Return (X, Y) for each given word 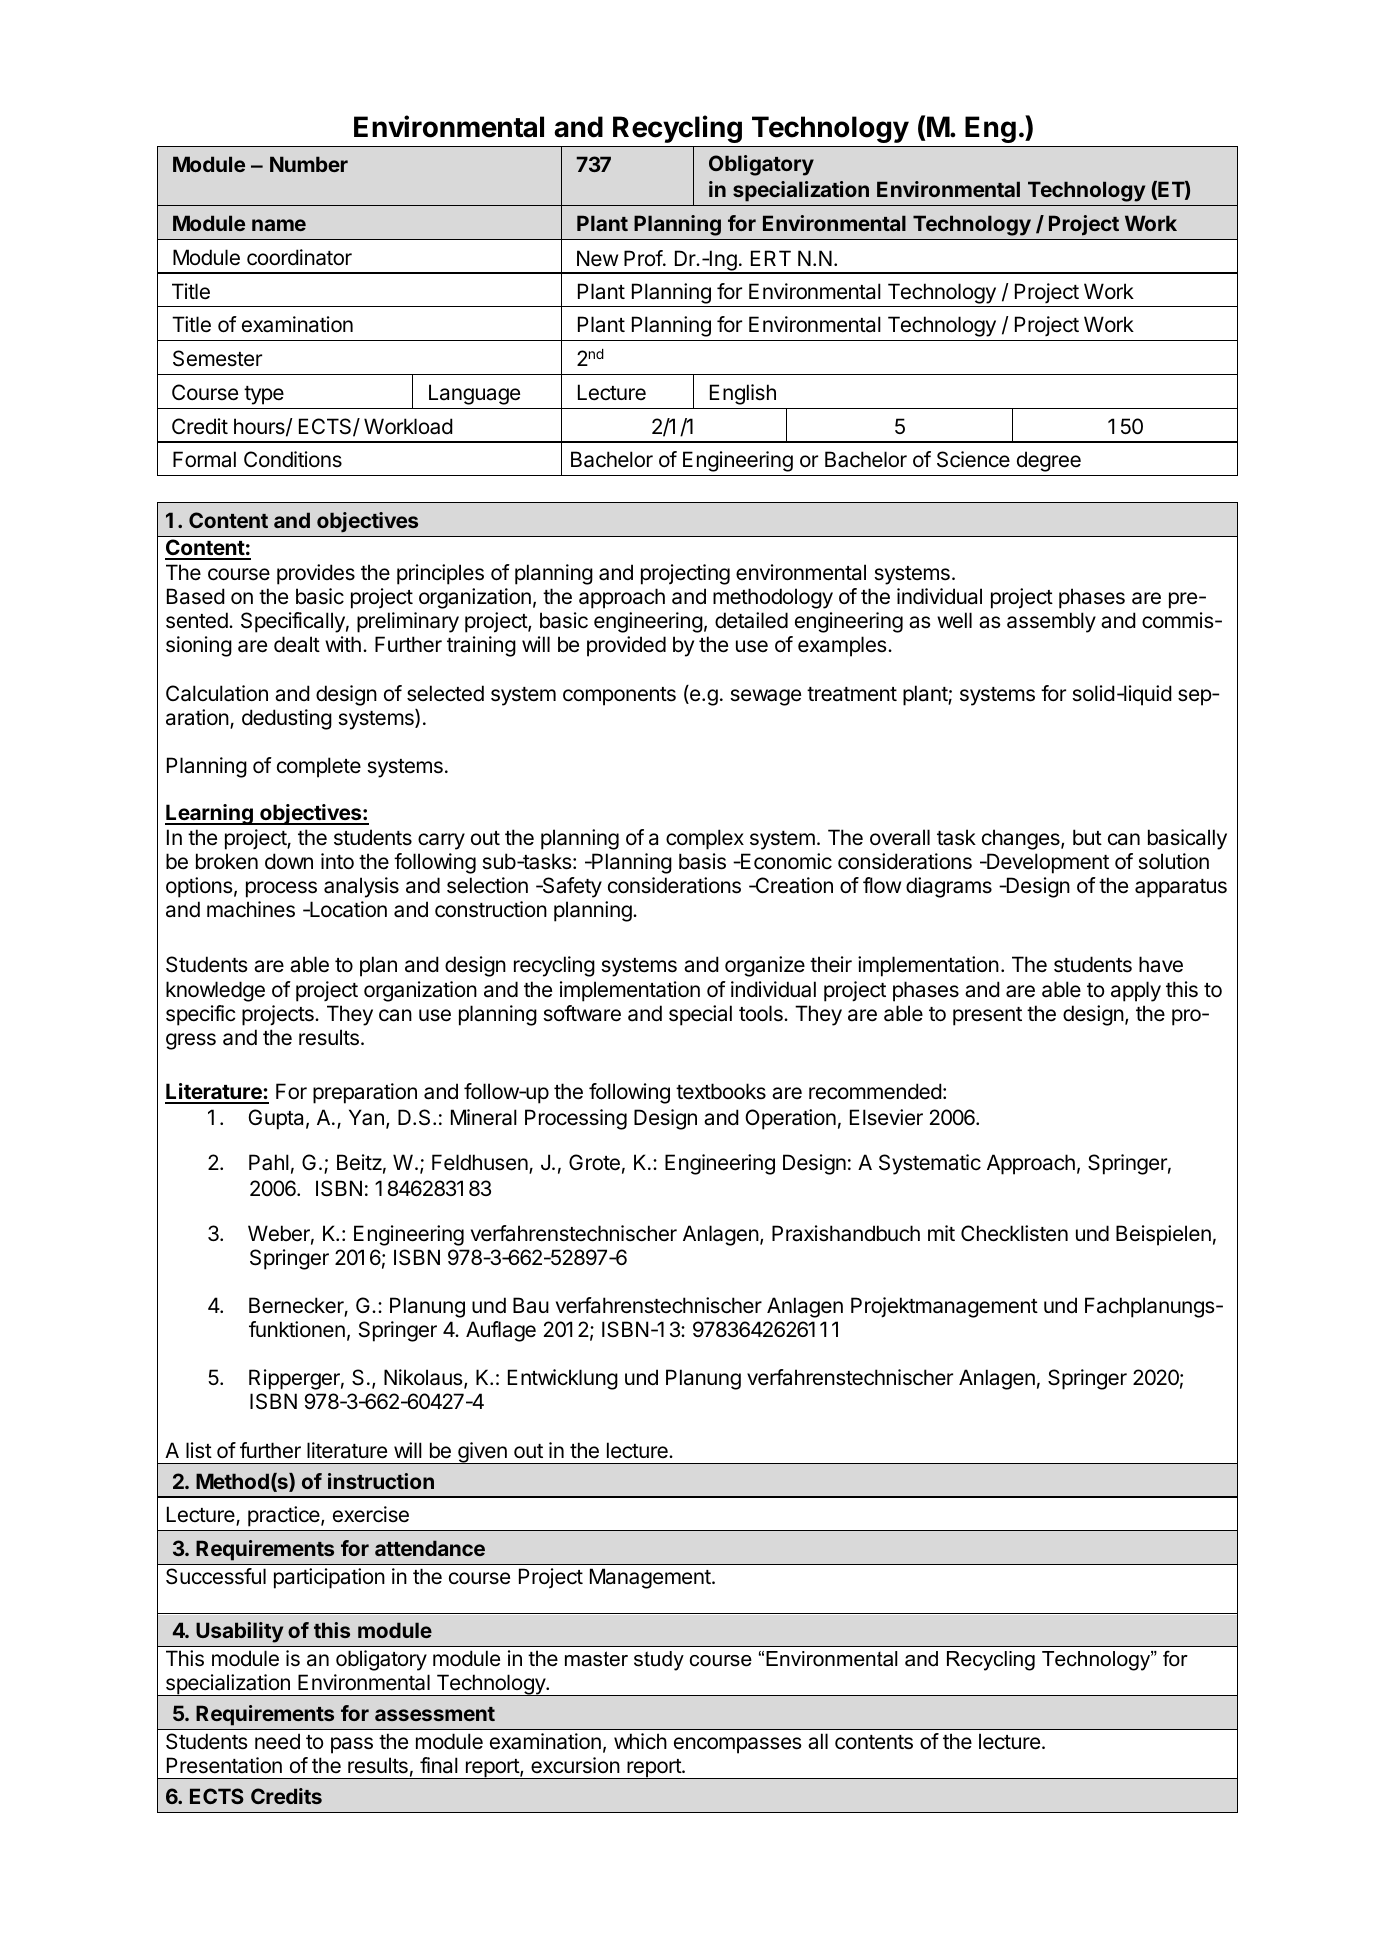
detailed (751, 620)
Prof (643, 258)
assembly (1051, 622)
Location (347, 909)
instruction (381, 1481)
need (277, 1741)
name (279, 225)
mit (941, 1233)
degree (1049, 461)
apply (1136, 991)
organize (765, 966)
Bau (531, 1305)
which (640, 1741)
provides (316, 574)
